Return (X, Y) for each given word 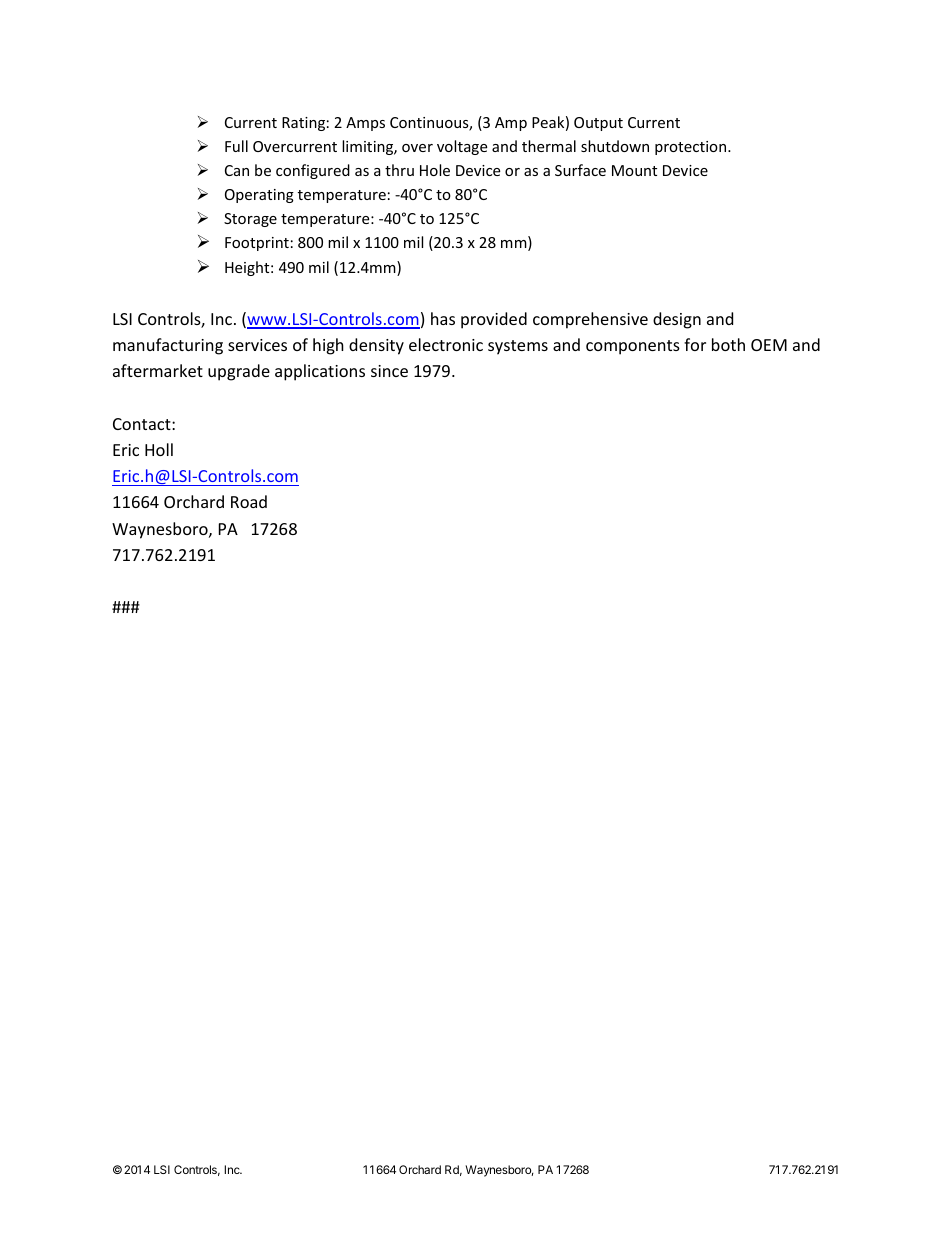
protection (692, 148)
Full (236, 146)
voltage (462, 147)
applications (320, 372)
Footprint (257, 244)
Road (249, 501)
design (677, 320)
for (695, 344)
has (443, 318)
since (389, 371)
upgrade (239, 372)
